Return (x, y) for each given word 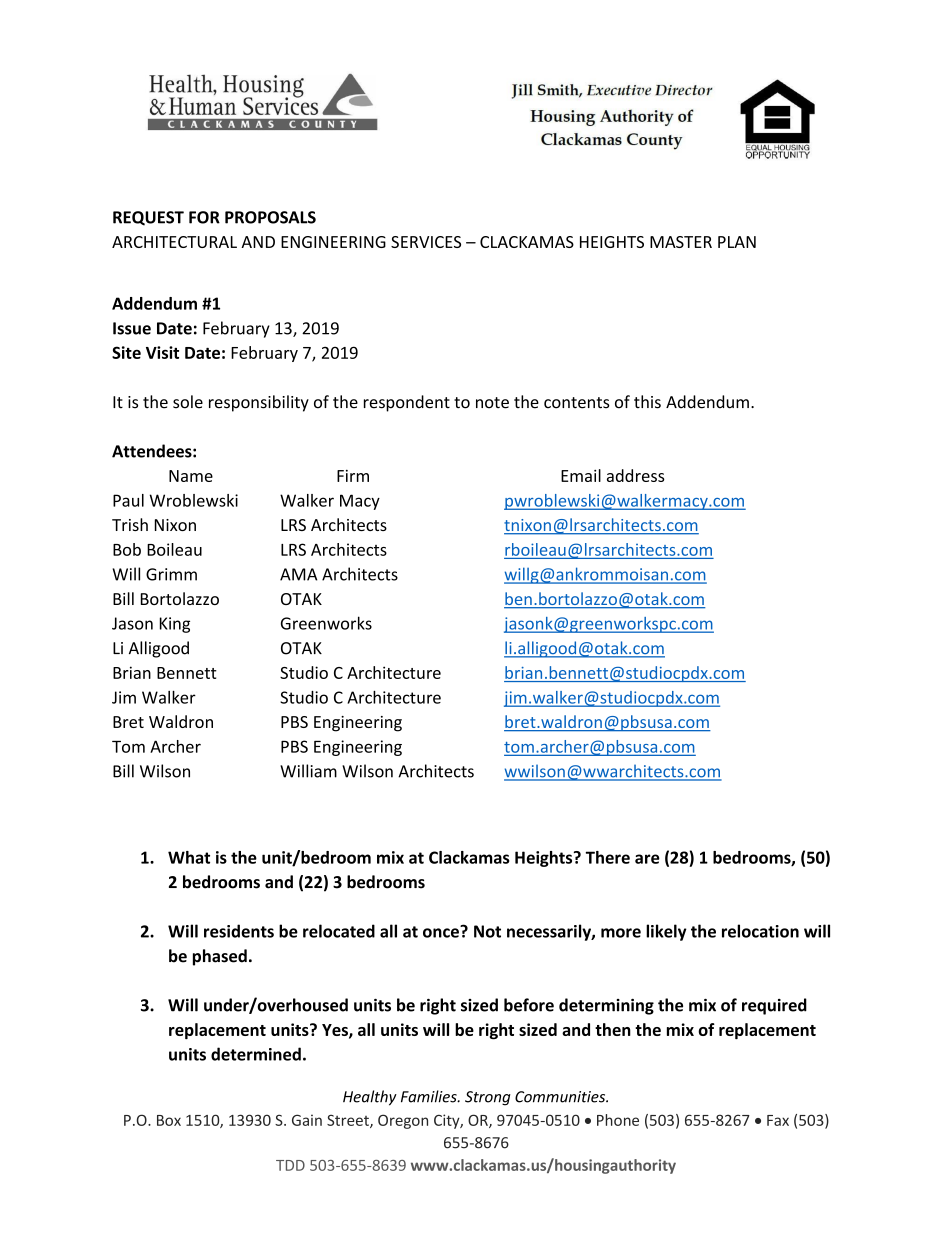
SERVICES (426, 242)
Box (169, 1120)
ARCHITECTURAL (174, 242)
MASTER (681, 242)
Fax (778, 1120)
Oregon (403, 1121)
